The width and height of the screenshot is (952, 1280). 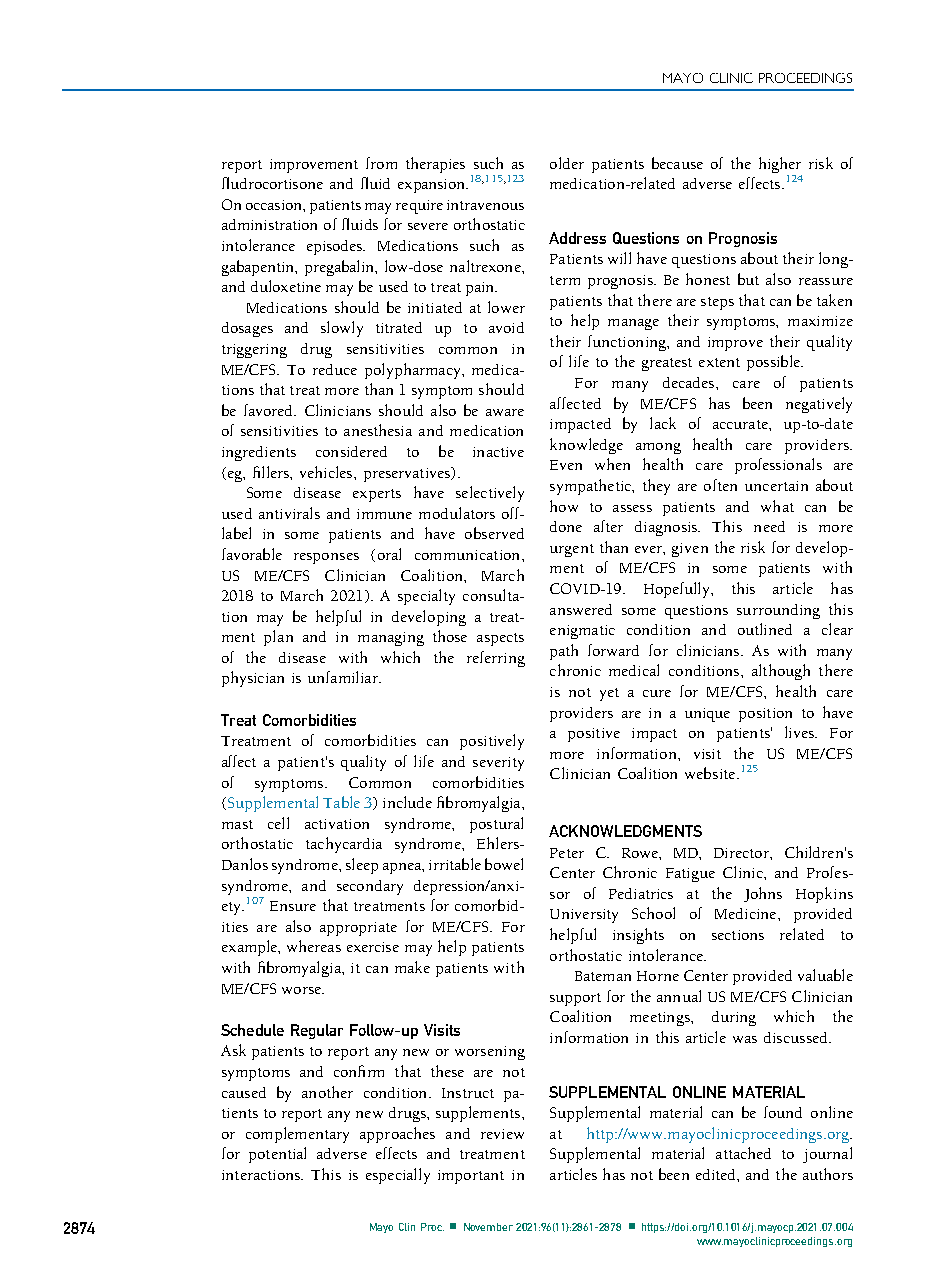 What do you see at coordinates (743, 1153) in the screenshot?
I see `attached` at bounding box center [743, 1153].
